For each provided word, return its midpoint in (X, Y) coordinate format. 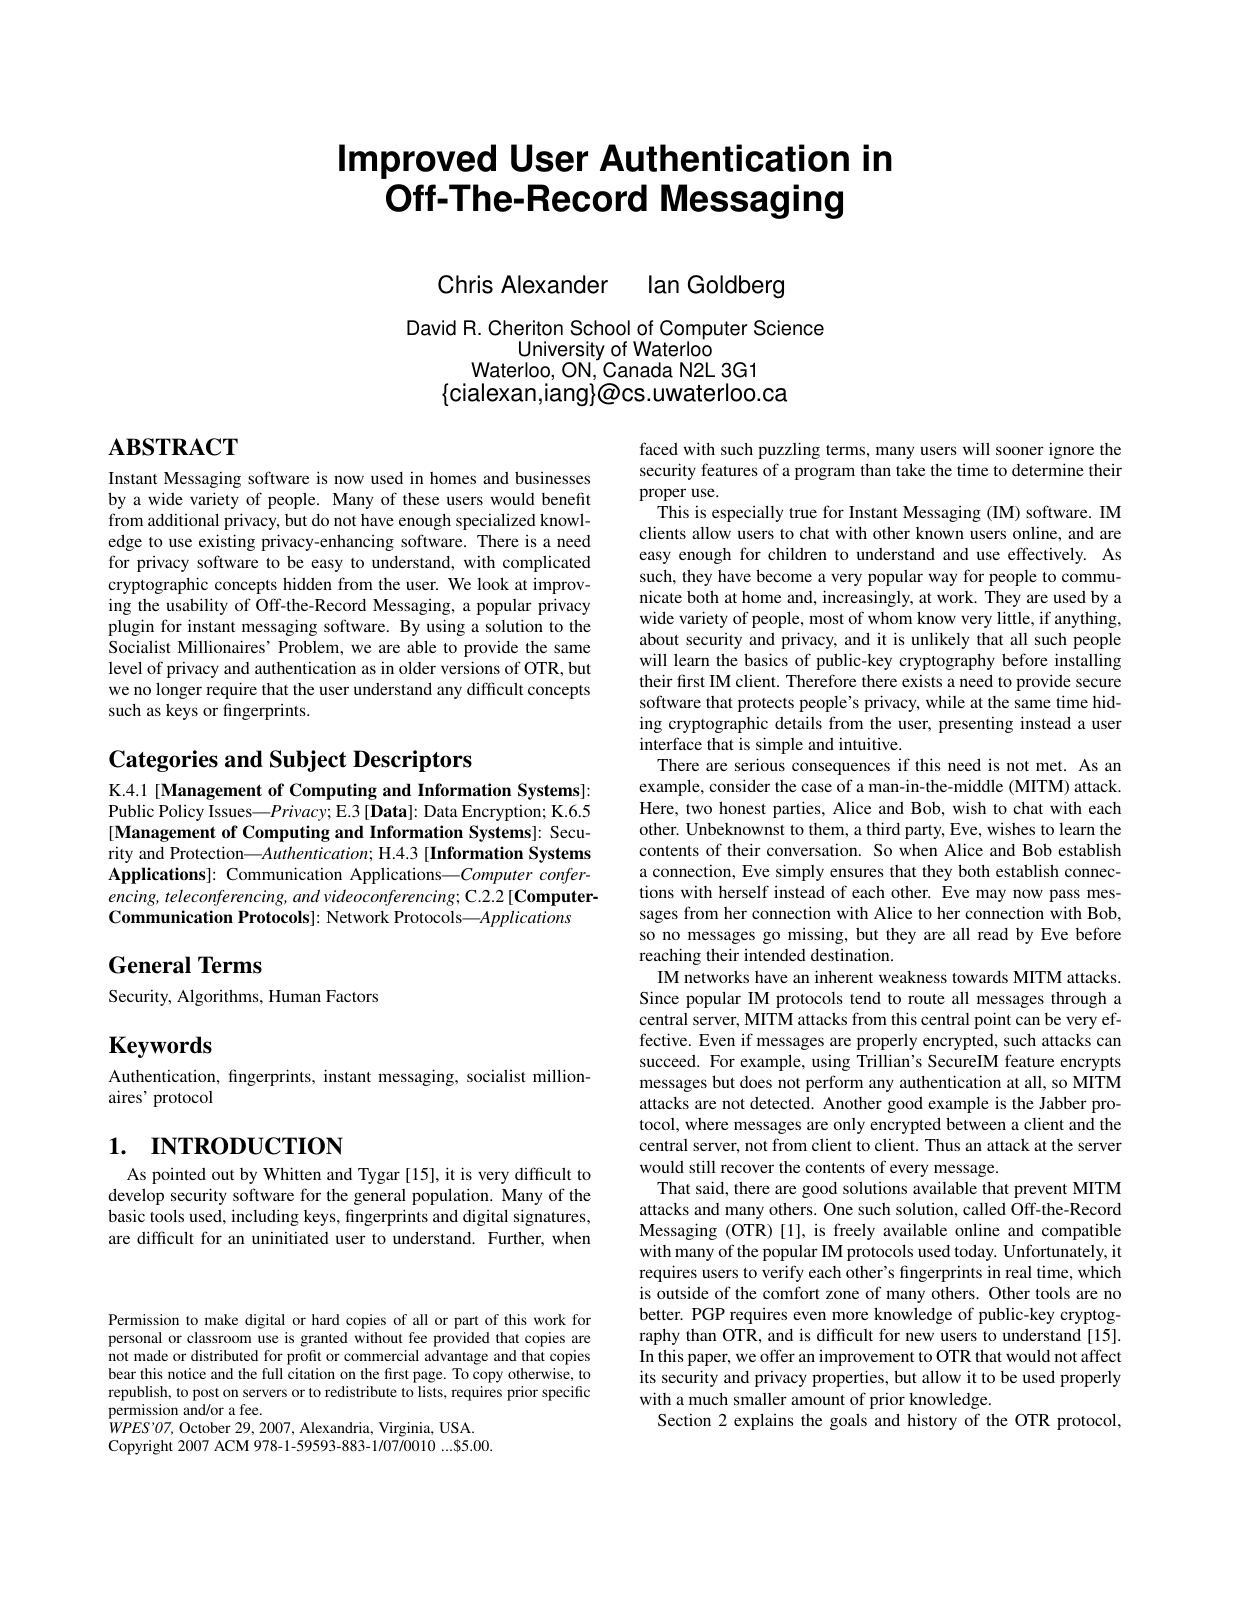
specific (566, 1393)
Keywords (160, 1047)
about (659, 638)
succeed (669, 1061)
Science (789, 328)
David (431, 328)
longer (179, 690)
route (926, 999)
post (206, 1394)
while (945, 701)
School (600, 328)
